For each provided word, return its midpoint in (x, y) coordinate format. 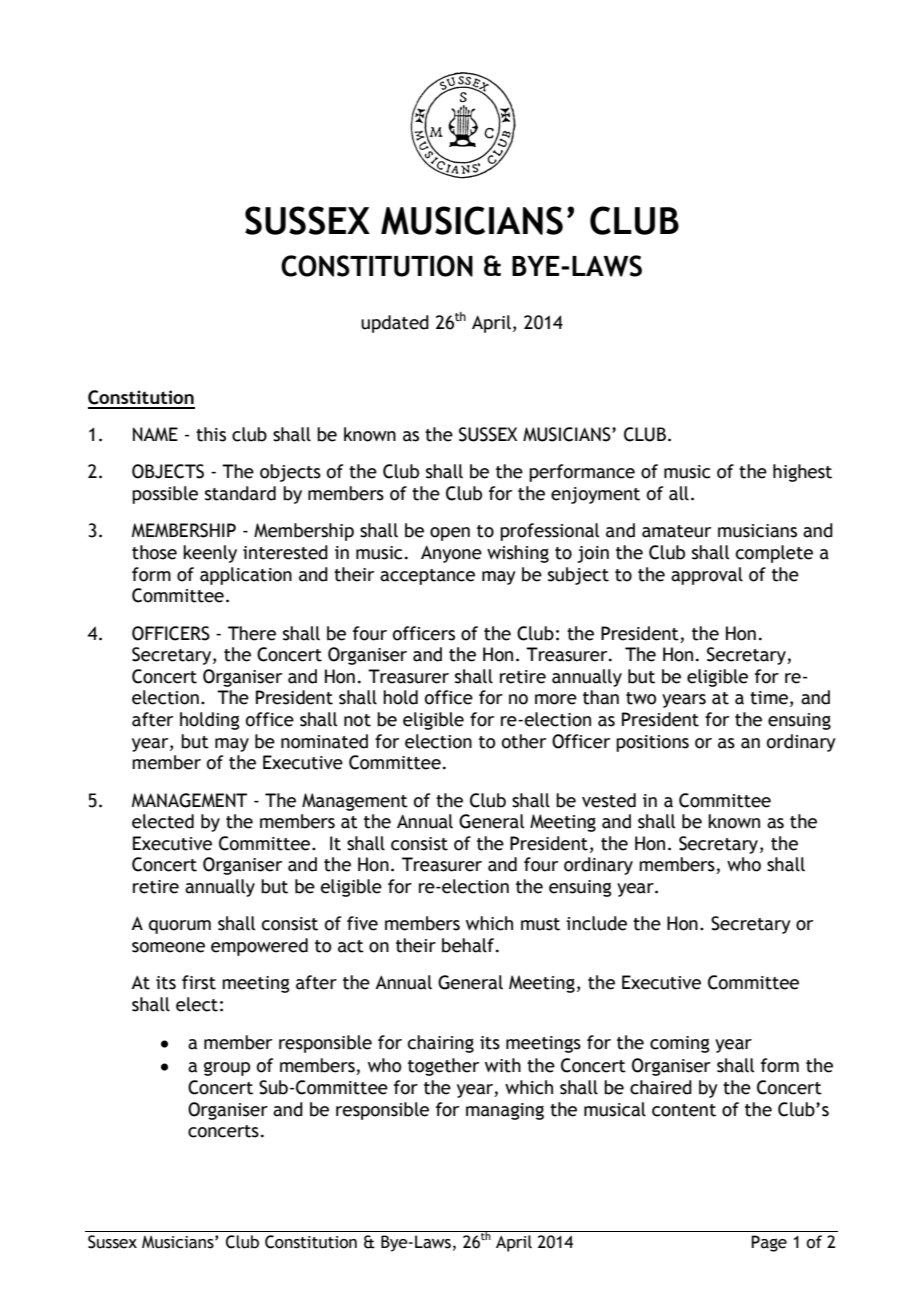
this (211, 434)
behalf (469, 945)
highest (802, 473)
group (227, 1069)
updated (395, 324)
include (596, 923)
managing (505, 1111)
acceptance (427, 577)
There (252, 633)
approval (707, 576)
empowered (259, 947)
